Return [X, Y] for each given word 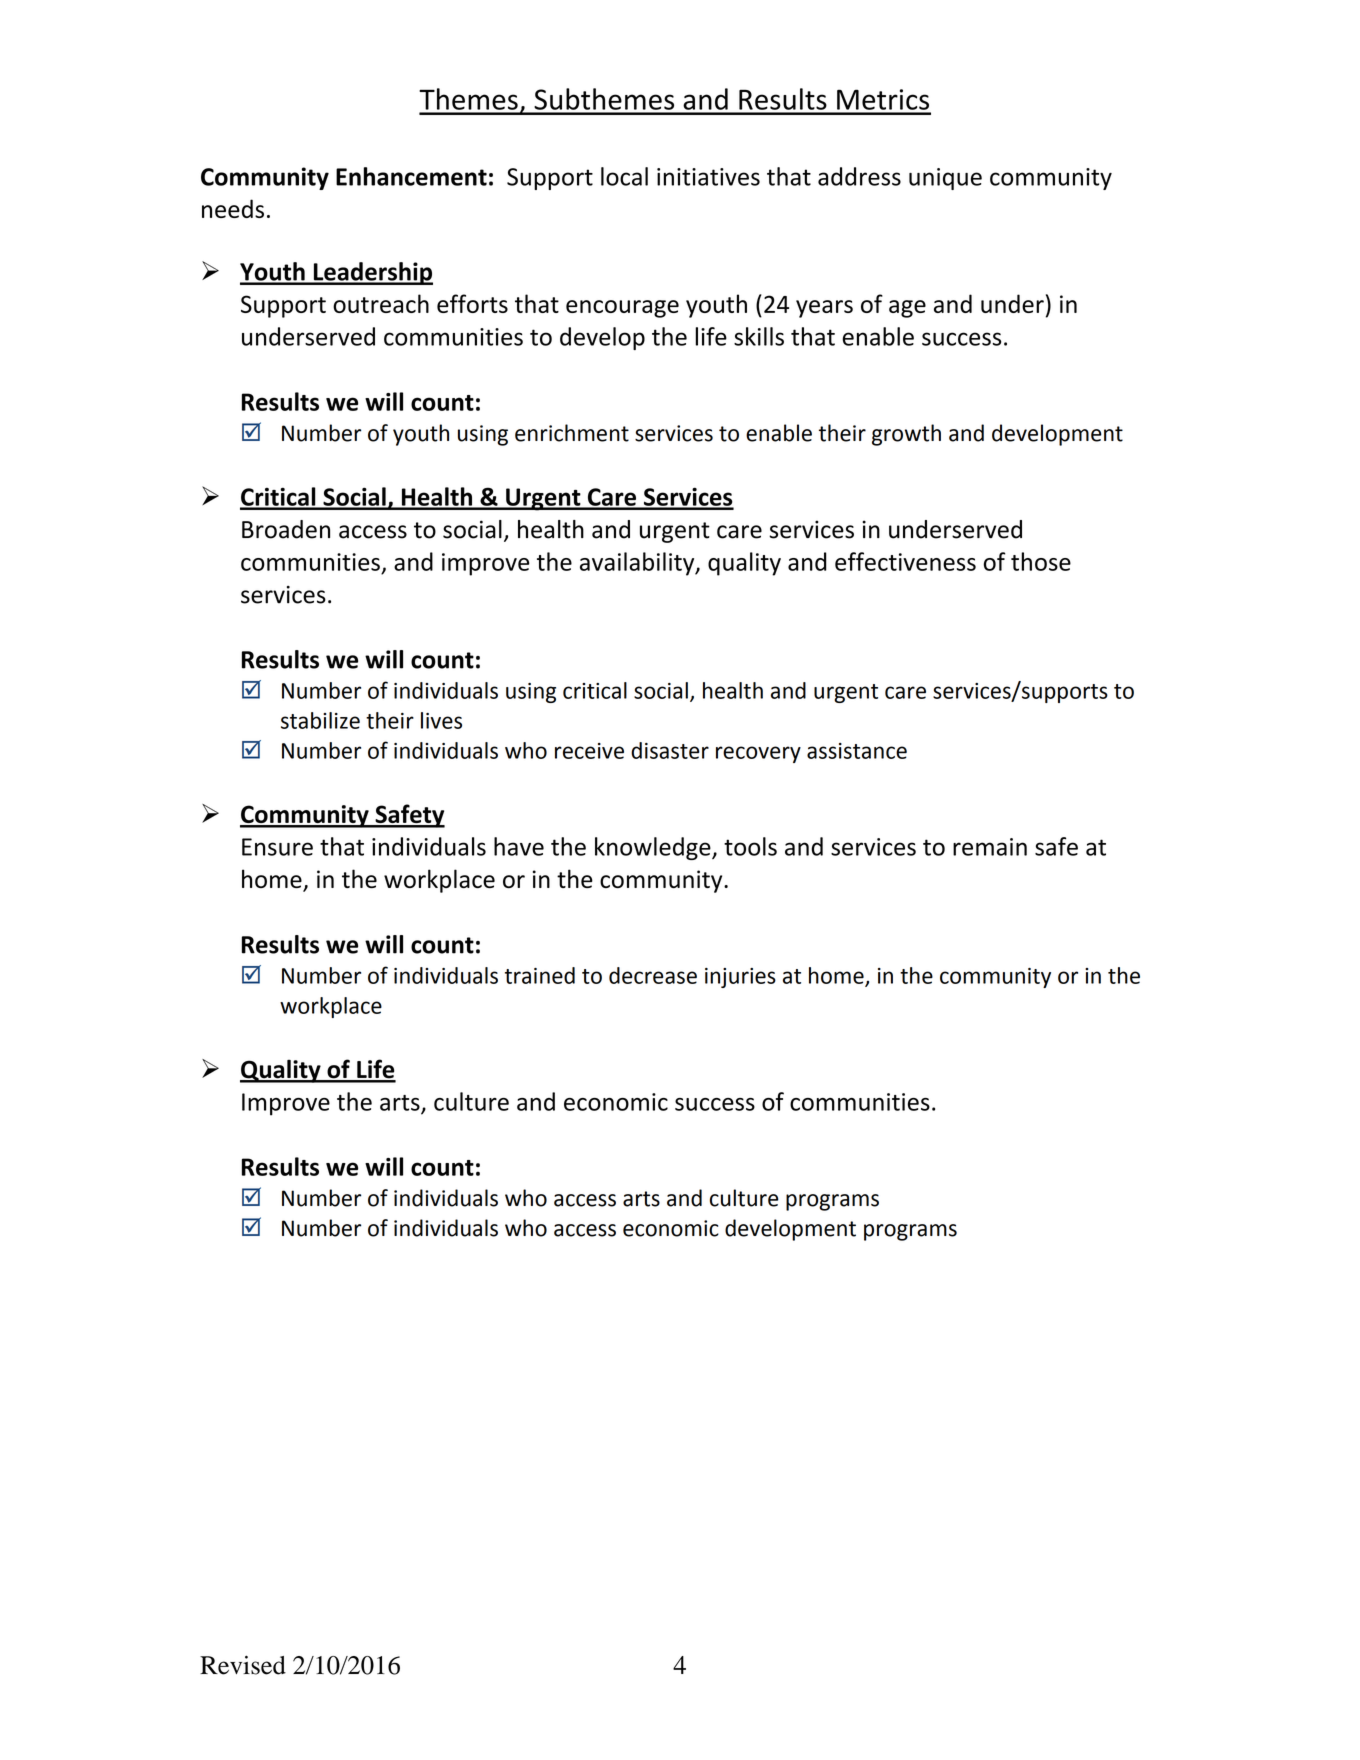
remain [990, 847]
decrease [653, 975]
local [624, 176]
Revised [243, 1665]
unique [945, 179]
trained [540, 975]
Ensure [277, 847]
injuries [740, 978]
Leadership [372, 273]
